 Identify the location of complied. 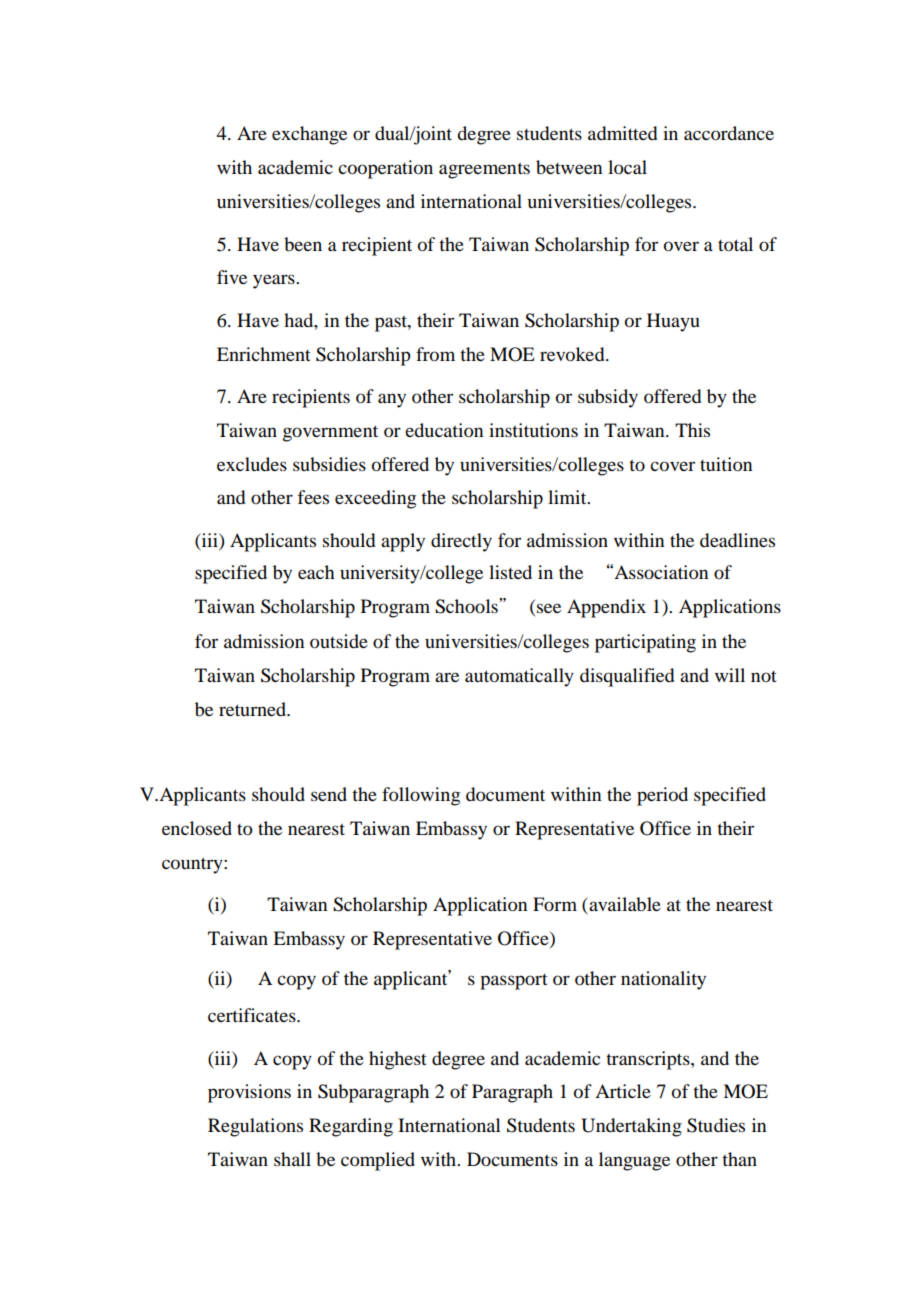
(378, 1161).
